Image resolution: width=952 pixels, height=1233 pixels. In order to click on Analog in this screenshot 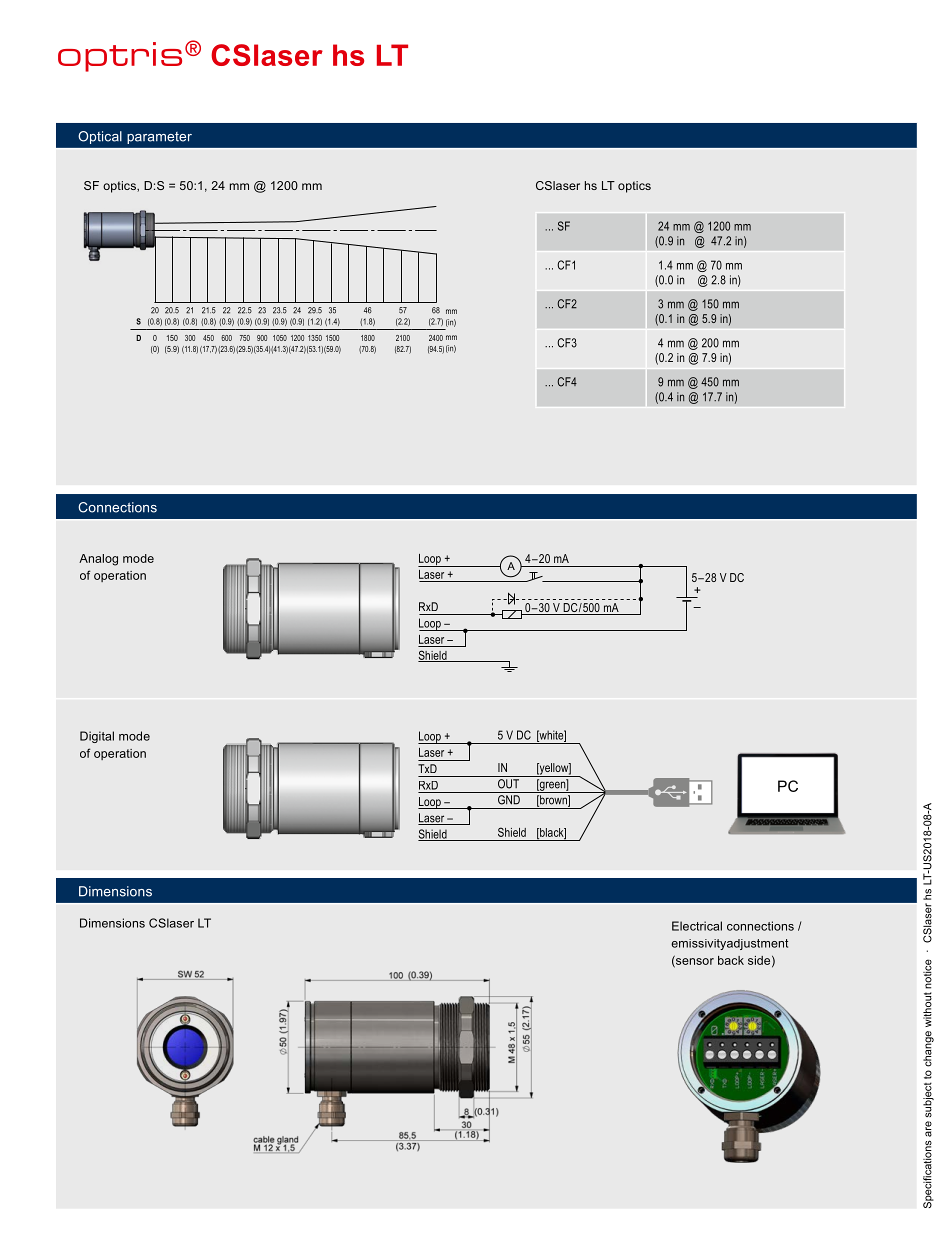, I will do `click(98, 560)`.
